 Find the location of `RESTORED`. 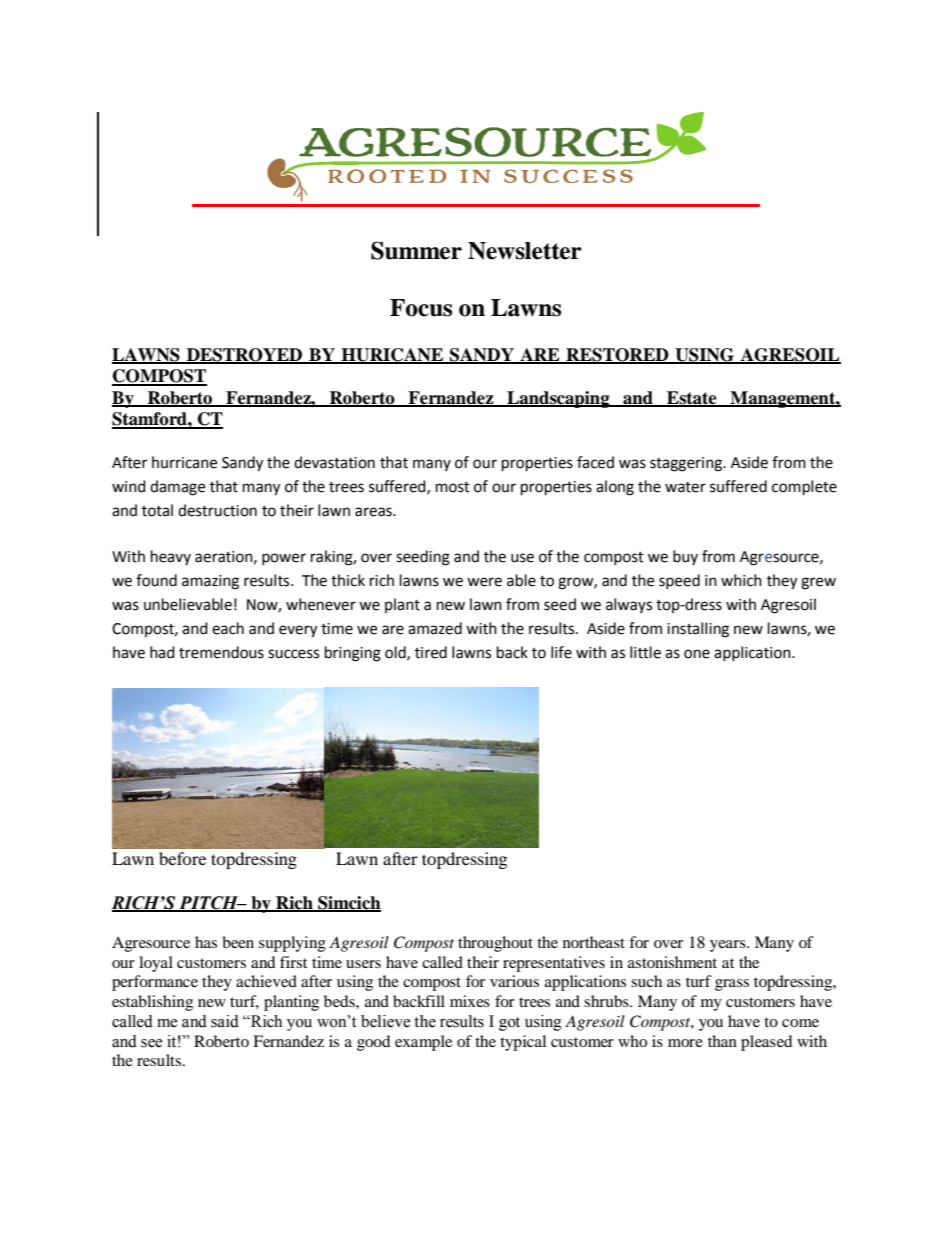

RESTORED is located at coordinates (617, 355).
